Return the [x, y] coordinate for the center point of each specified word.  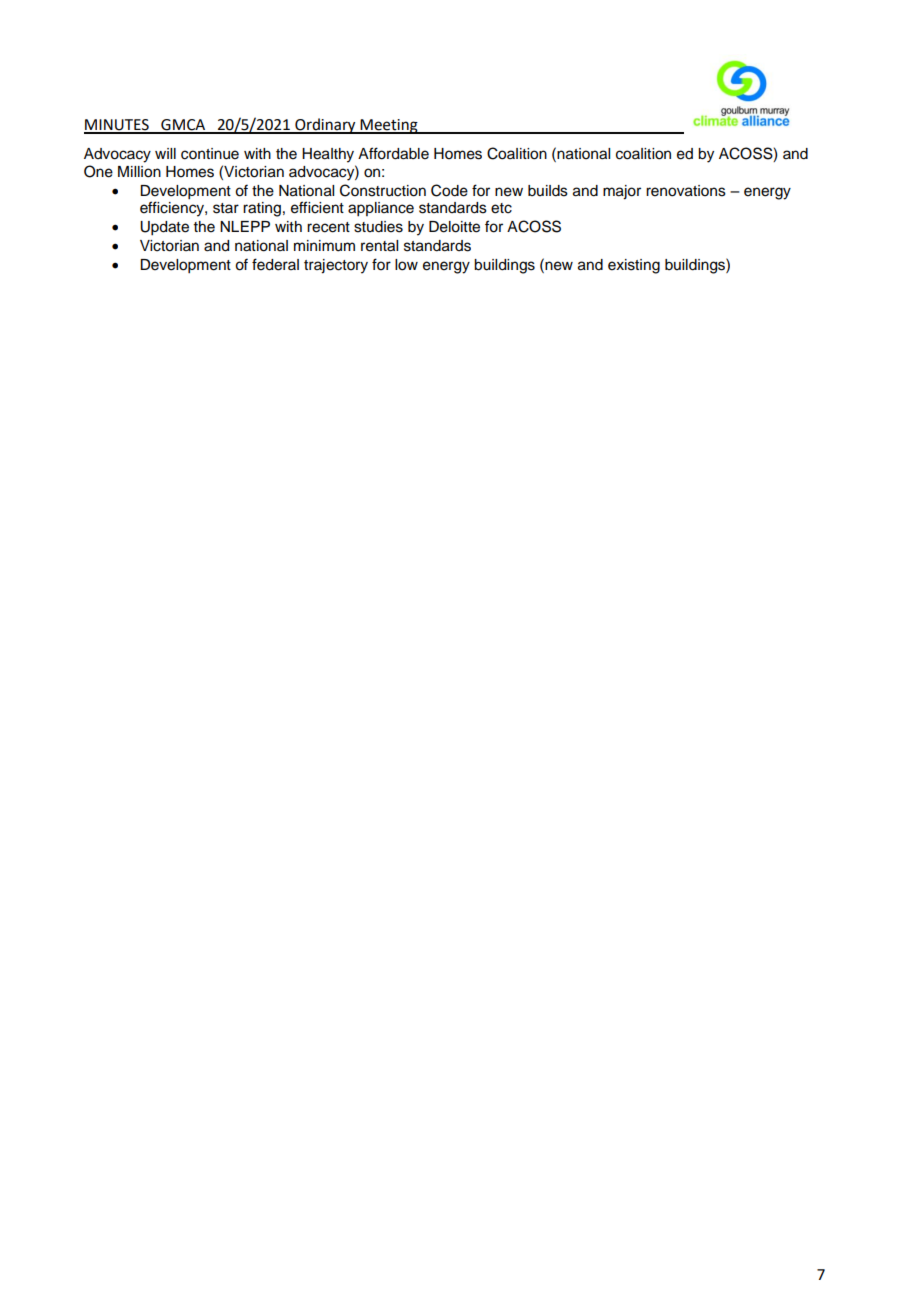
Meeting [389, 126]
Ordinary [325, 126]
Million [139, 172]
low [406, 265]
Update [164, 228]
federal [275, 264]
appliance [381, 209]
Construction [383, 190]
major [622, 192]
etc [501, 208]
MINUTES [117, 126]
